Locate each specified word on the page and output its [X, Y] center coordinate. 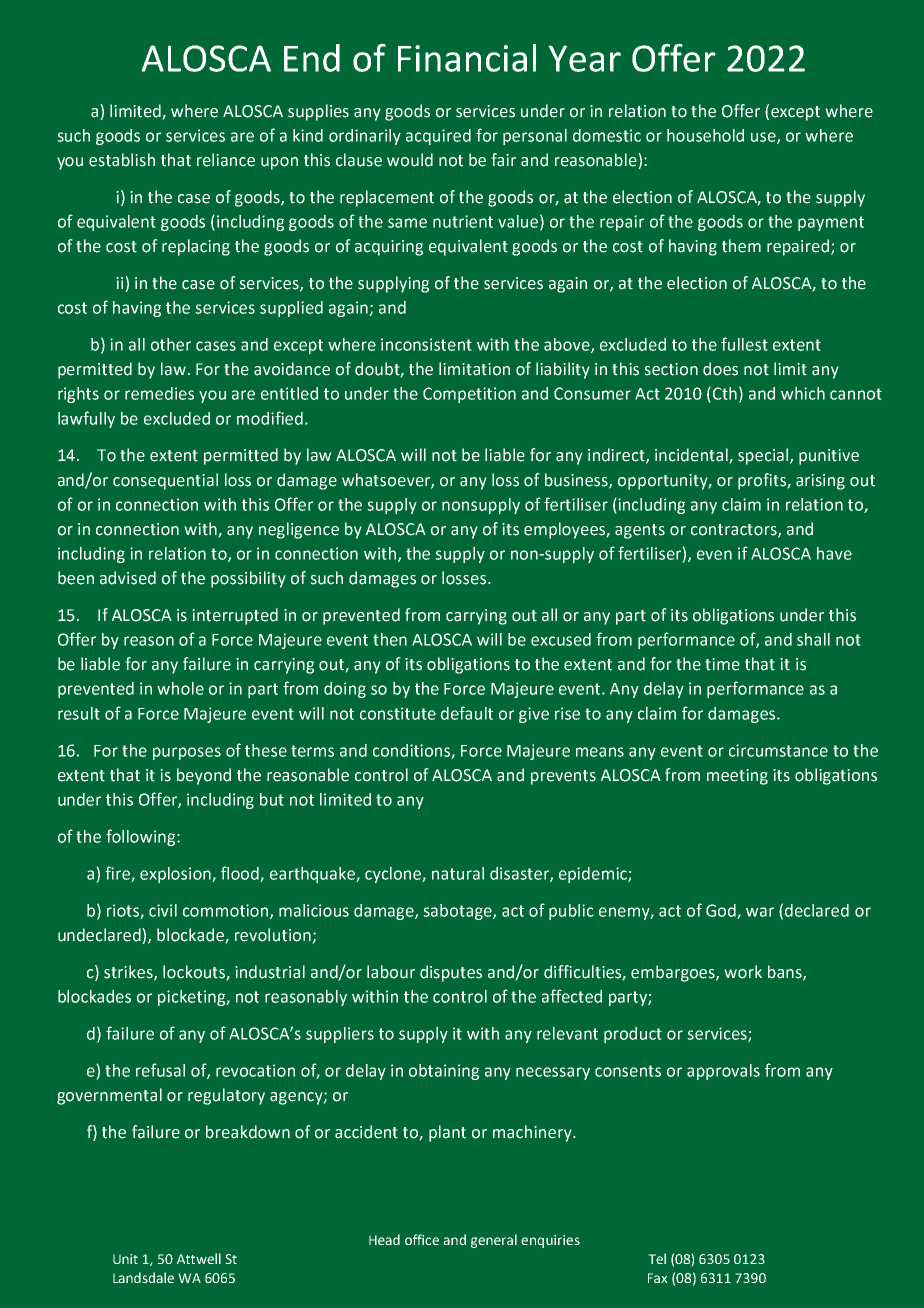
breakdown [248, 1132]
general [494, 1241]
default [467, 713]
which [803, 393]
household [705, 135]
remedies [159, 393]
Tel [657, 1258]
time [722, 664]
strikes [129, 972]
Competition [469, 395]
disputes [451, 973]
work [743, 972]
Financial [467, 58]
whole [180, 688]
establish [122, 160]
